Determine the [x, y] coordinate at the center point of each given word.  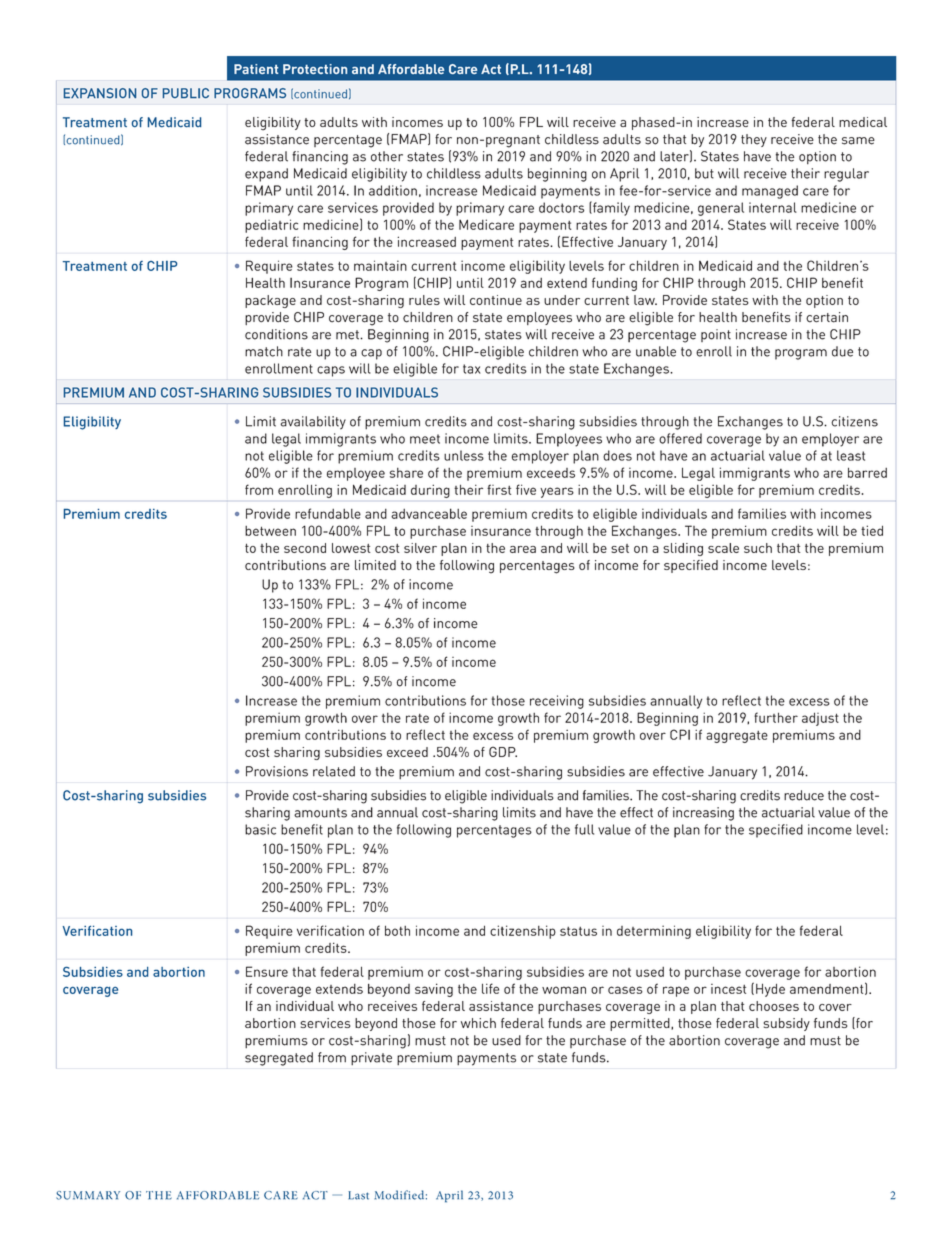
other [387, 156]
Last [358, 1195]
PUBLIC [186, 93]
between [270, 531]
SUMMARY [88, 1195]
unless [464, 455]
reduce [804, 795]
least [851, 455]
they [754, 140]
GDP [503, 751]
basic [260, 829]
